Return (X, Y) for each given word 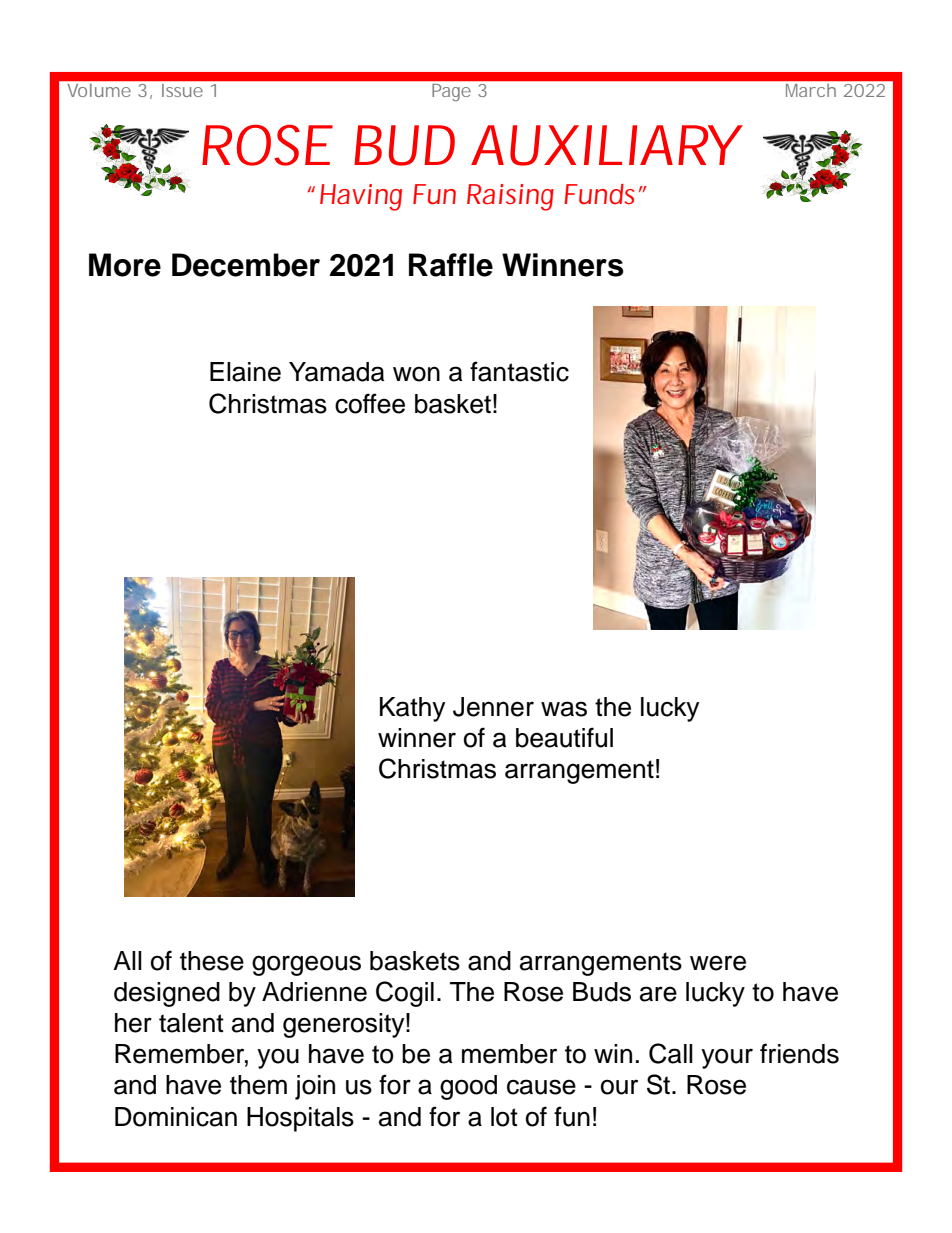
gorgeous (306, 965)
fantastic (519, 371)
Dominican (176, 1117)
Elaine (245, 372)
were (718, 963)
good (468, 1087)
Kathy (412, 709)
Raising (510, 197)
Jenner (493, 707)
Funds (599, 194)
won (416, 374)
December (246, 265)
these (212, 961)
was (564, 709)
